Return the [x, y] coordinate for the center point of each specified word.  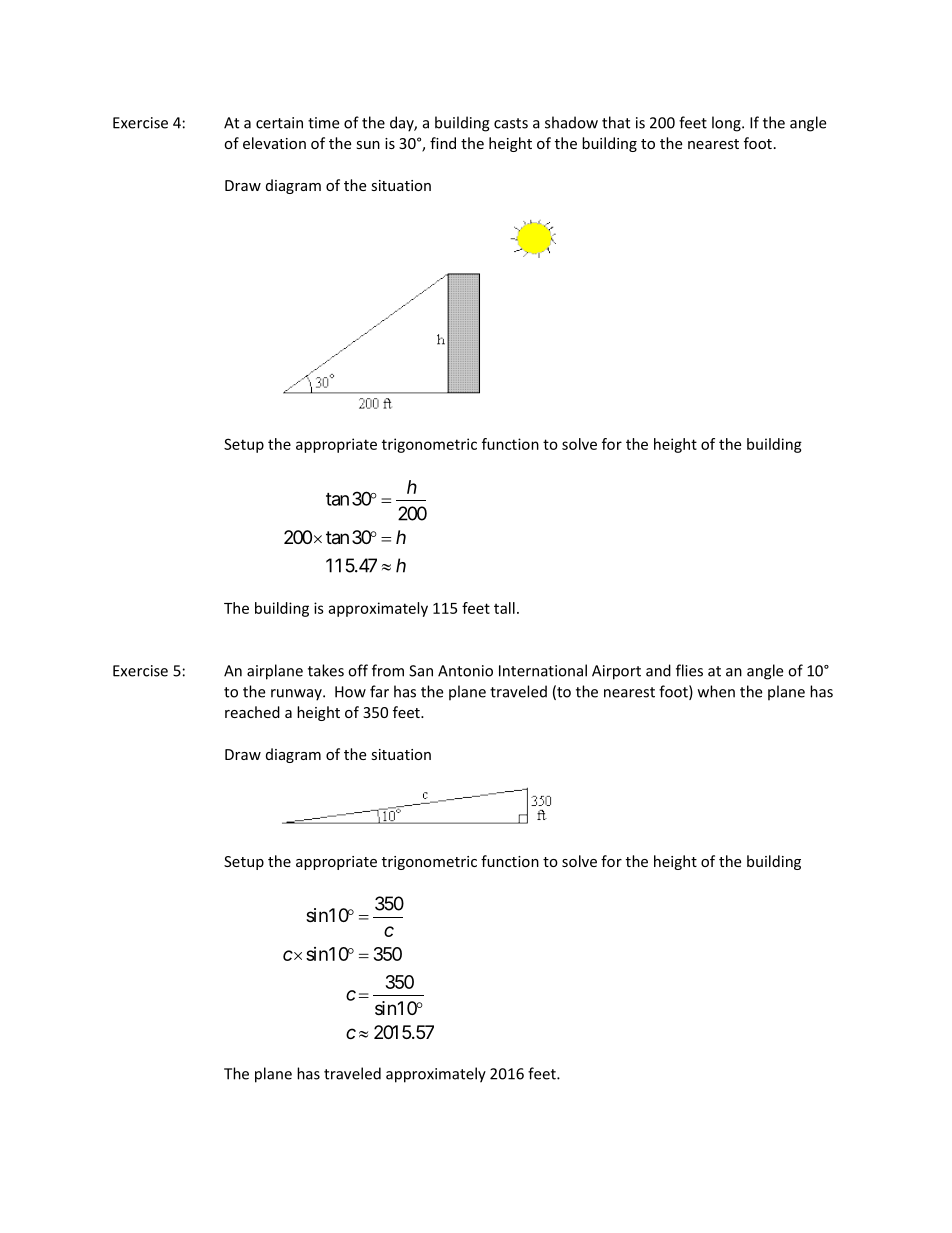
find [443, 143]
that [616, 122]
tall [504, 608]
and [658, 670]
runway [297, 695]
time [323, 123]
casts [511, 123]
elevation [274, 143]
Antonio [465, 671]
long [727, 124]
